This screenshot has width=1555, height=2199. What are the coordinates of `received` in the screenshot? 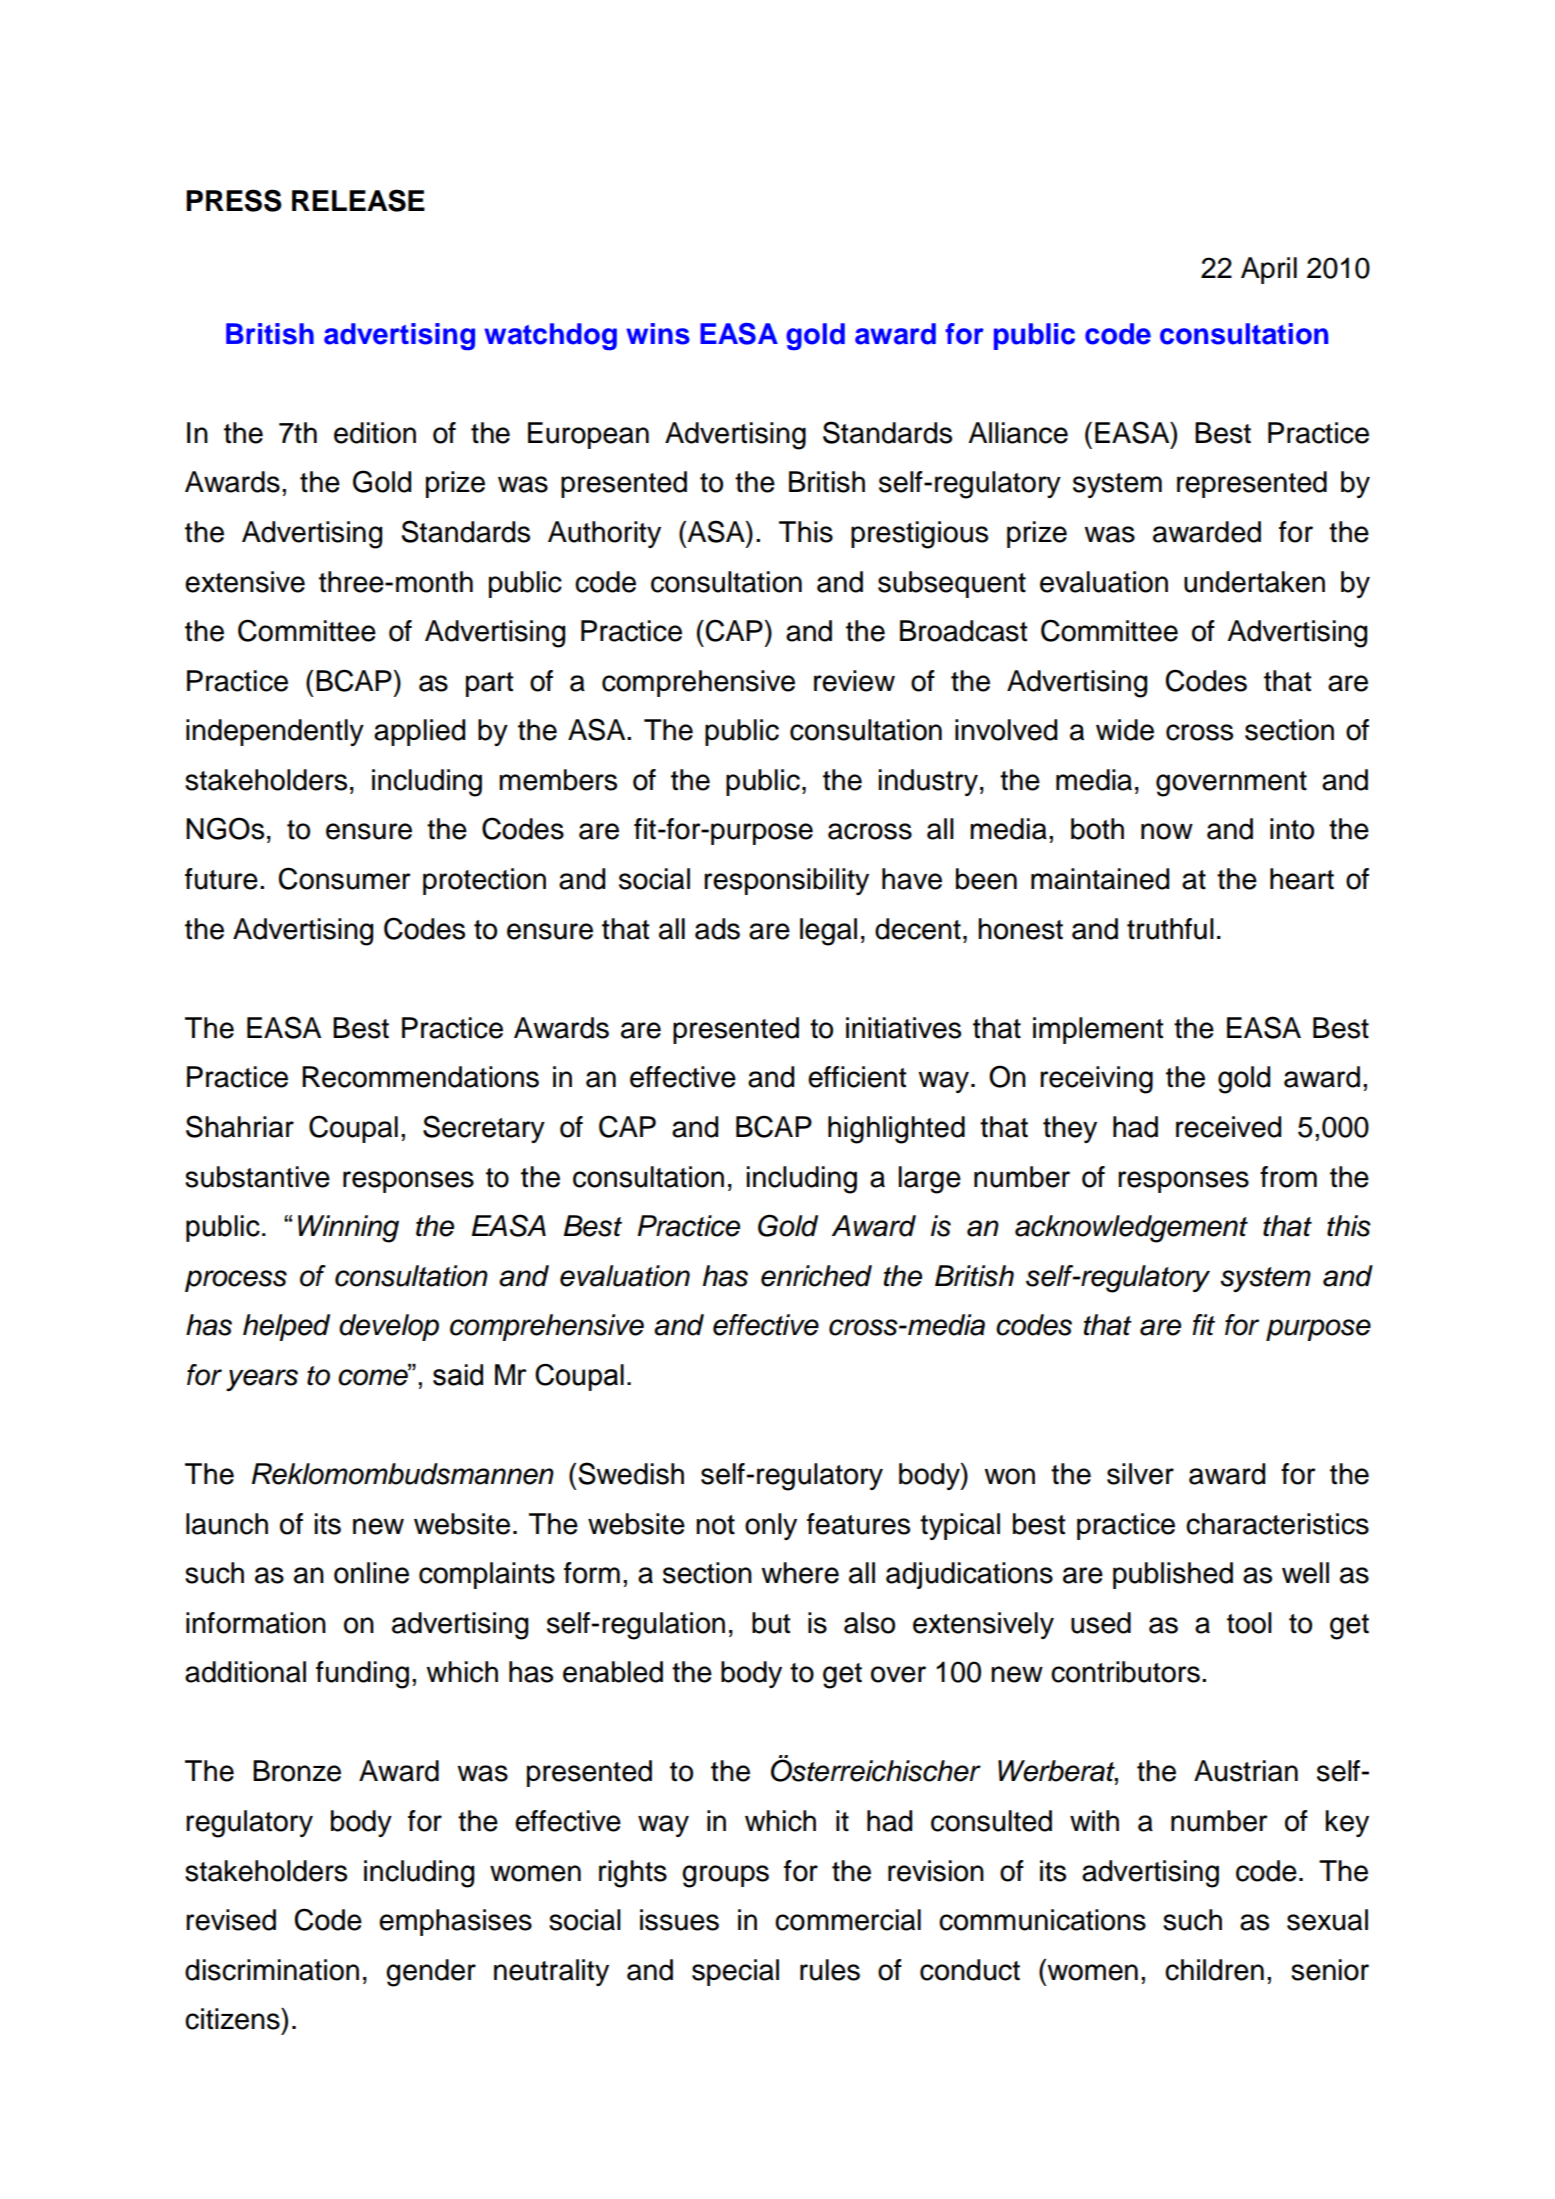 It's located at (1228, 1127).
